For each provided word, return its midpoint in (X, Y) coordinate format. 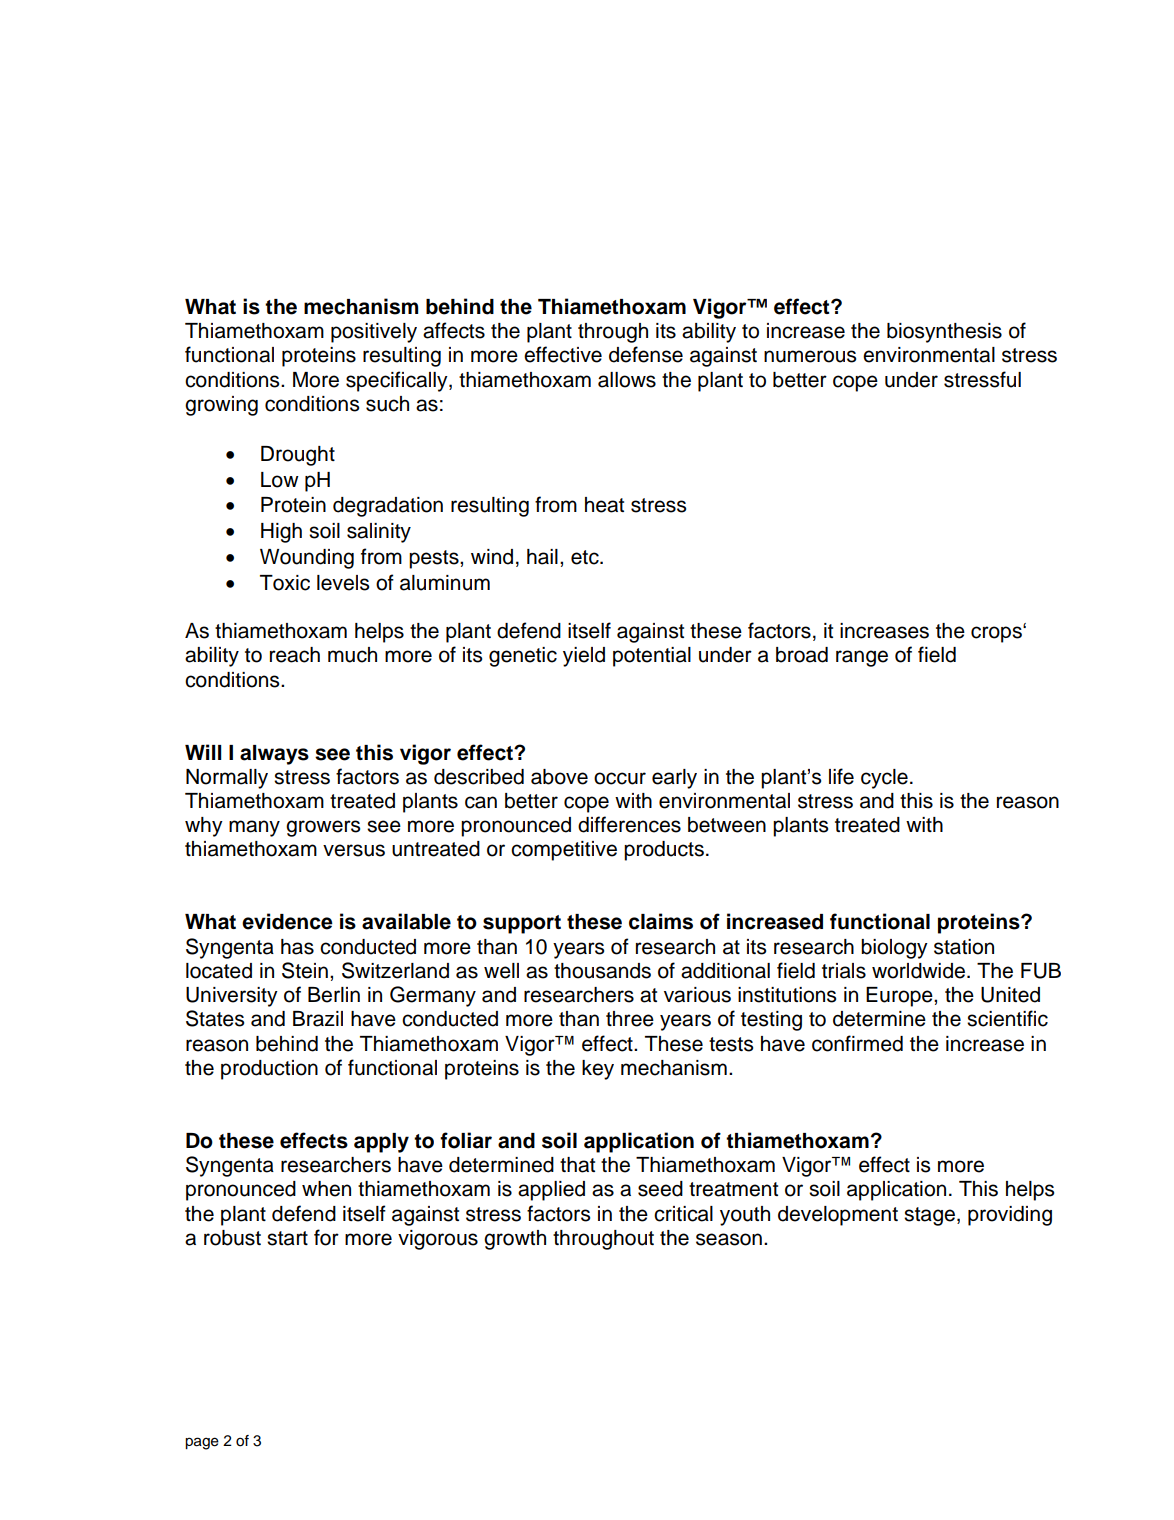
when (326, 1189)
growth (515, 1240)
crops (997, 634)
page (202, 1443)
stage (929, 1216)
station (964, 947)
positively (374, 333)
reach (295, 655)
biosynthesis (944, 333)
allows (627, 380)
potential (652, 657)
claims (661, 921)
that (577, 1165)
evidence (287, 921)
